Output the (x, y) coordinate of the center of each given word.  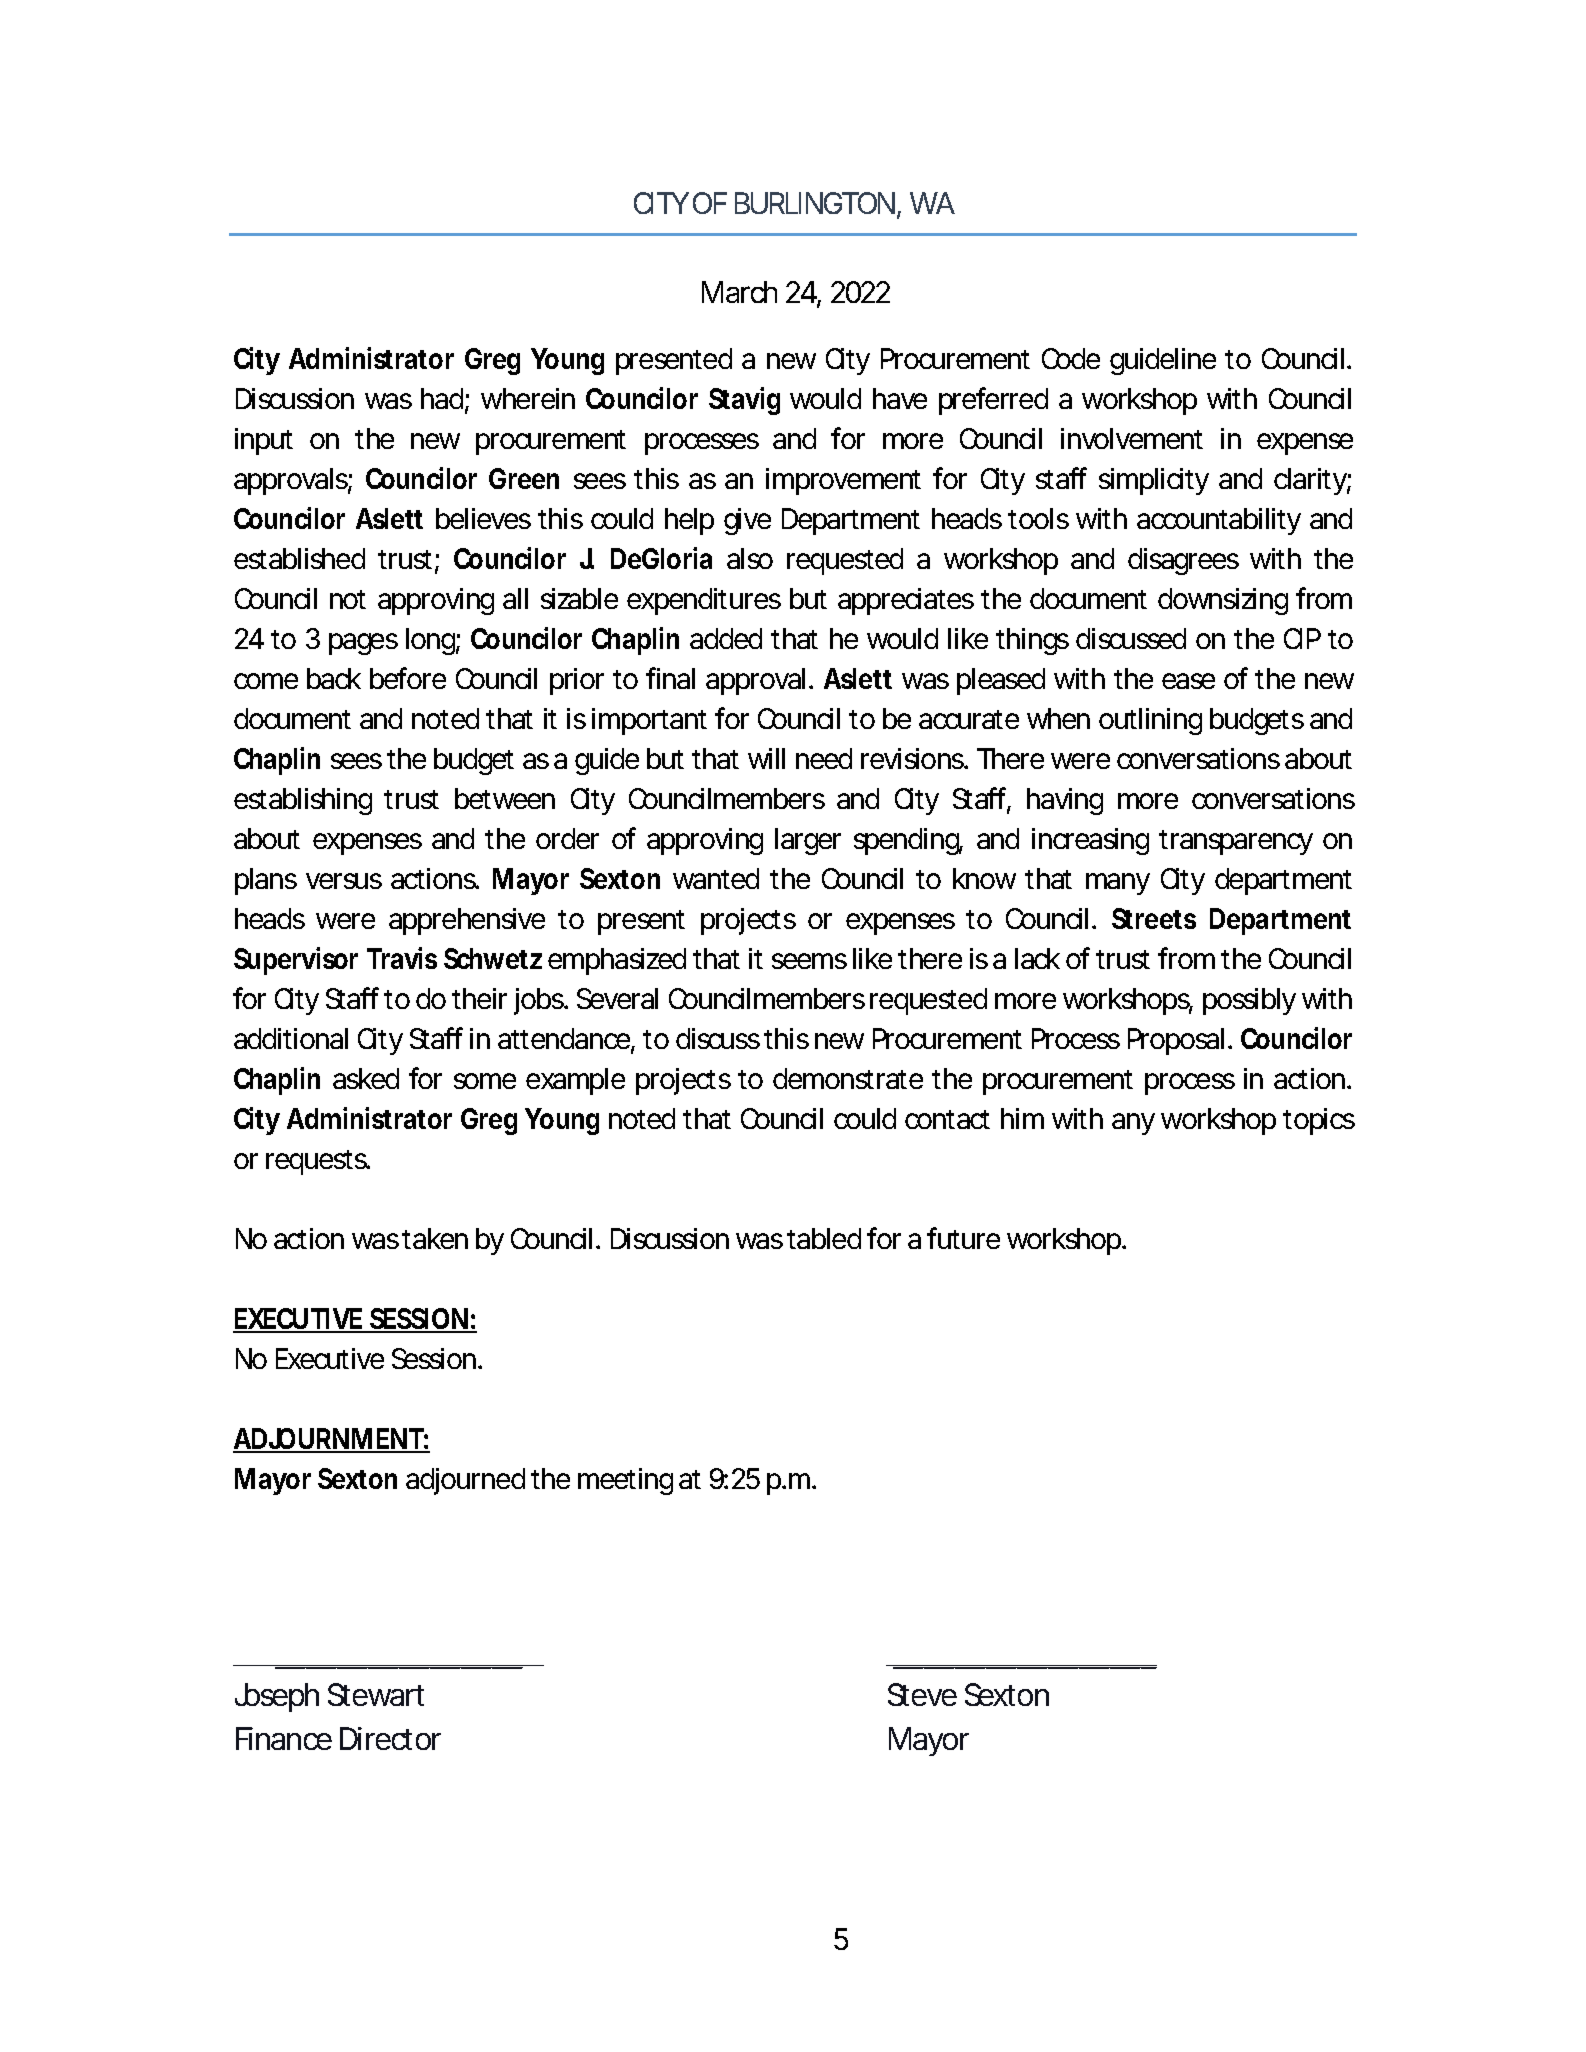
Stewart (376, 1694)
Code (1071, 358)
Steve (922, 1694)
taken (435, 1238)
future (963, 1238)
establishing (303, 801)
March (739, 292)
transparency (1236, 842)
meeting (625, 1481)
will (766, 758)
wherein (528, 398)
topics (1319, 1121)
